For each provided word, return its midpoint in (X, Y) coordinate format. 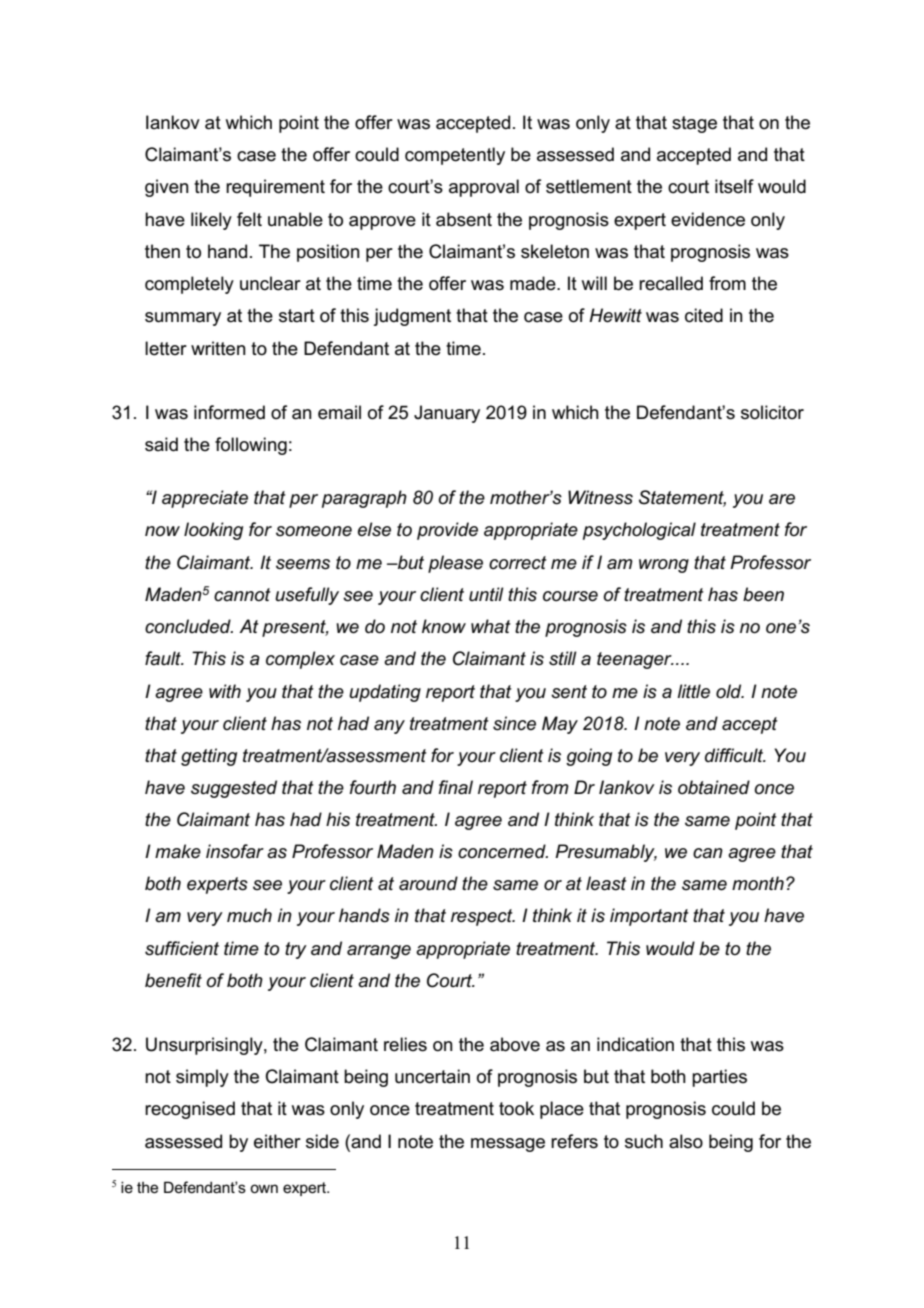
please (455, 564)
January (447, 414)
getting (209, 757)
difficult (735, 755)
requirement (275, 188)
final (456, 787)
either (277, 1141)
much (249, 915)
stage (694, 124)
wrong (664, 566)
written (218, 348)
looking (213, 531)
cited (704, 315)
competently (455, 156)
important (649, 917)
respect (483, 917)
